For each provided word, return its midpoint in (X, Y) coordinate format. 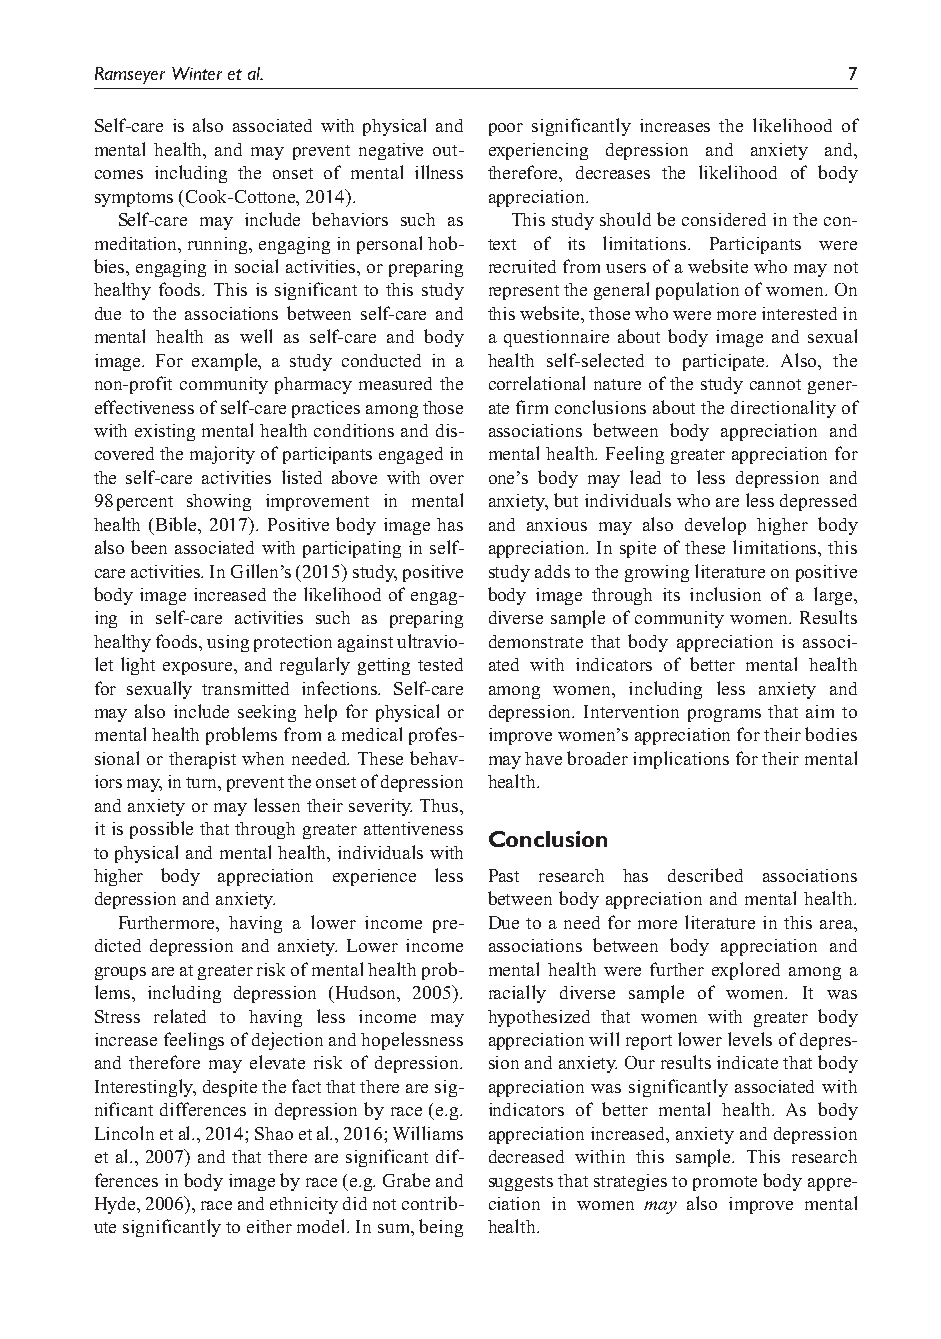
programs (724, 715)
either (269, 1226)
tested (440, 664)
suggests (521, 1183)
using (228, 643)
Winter (197, 73)
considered (724, 219)
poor (506, 129)
